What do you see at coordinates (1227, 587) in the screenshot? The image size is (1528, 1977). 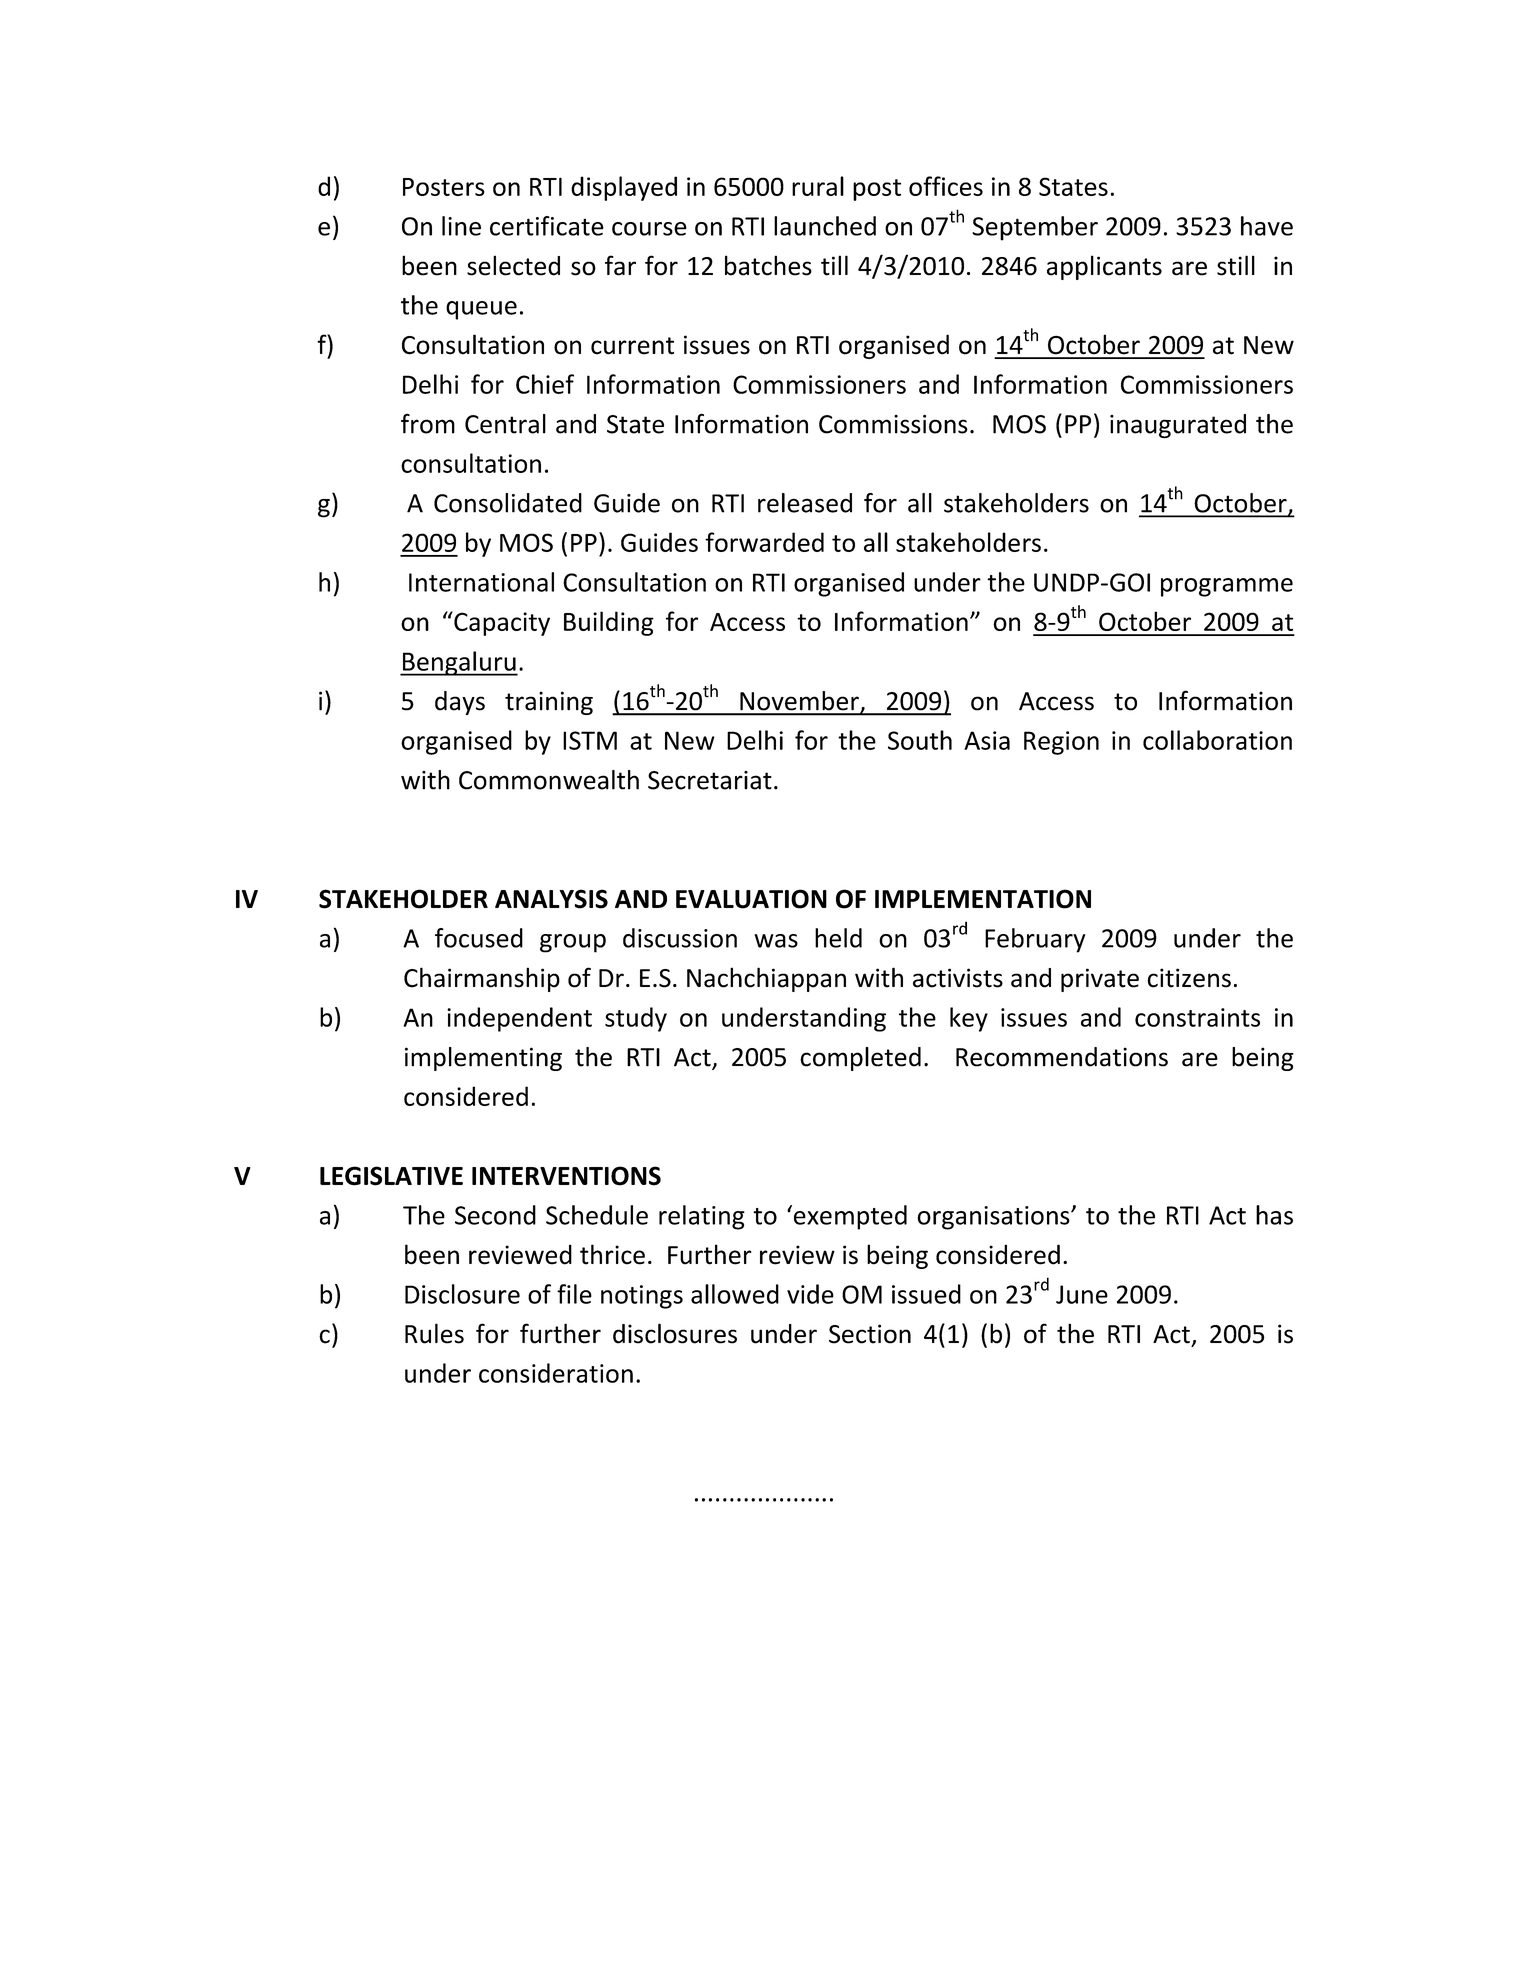 I see `programme` at bounding box center [1227, 587].
